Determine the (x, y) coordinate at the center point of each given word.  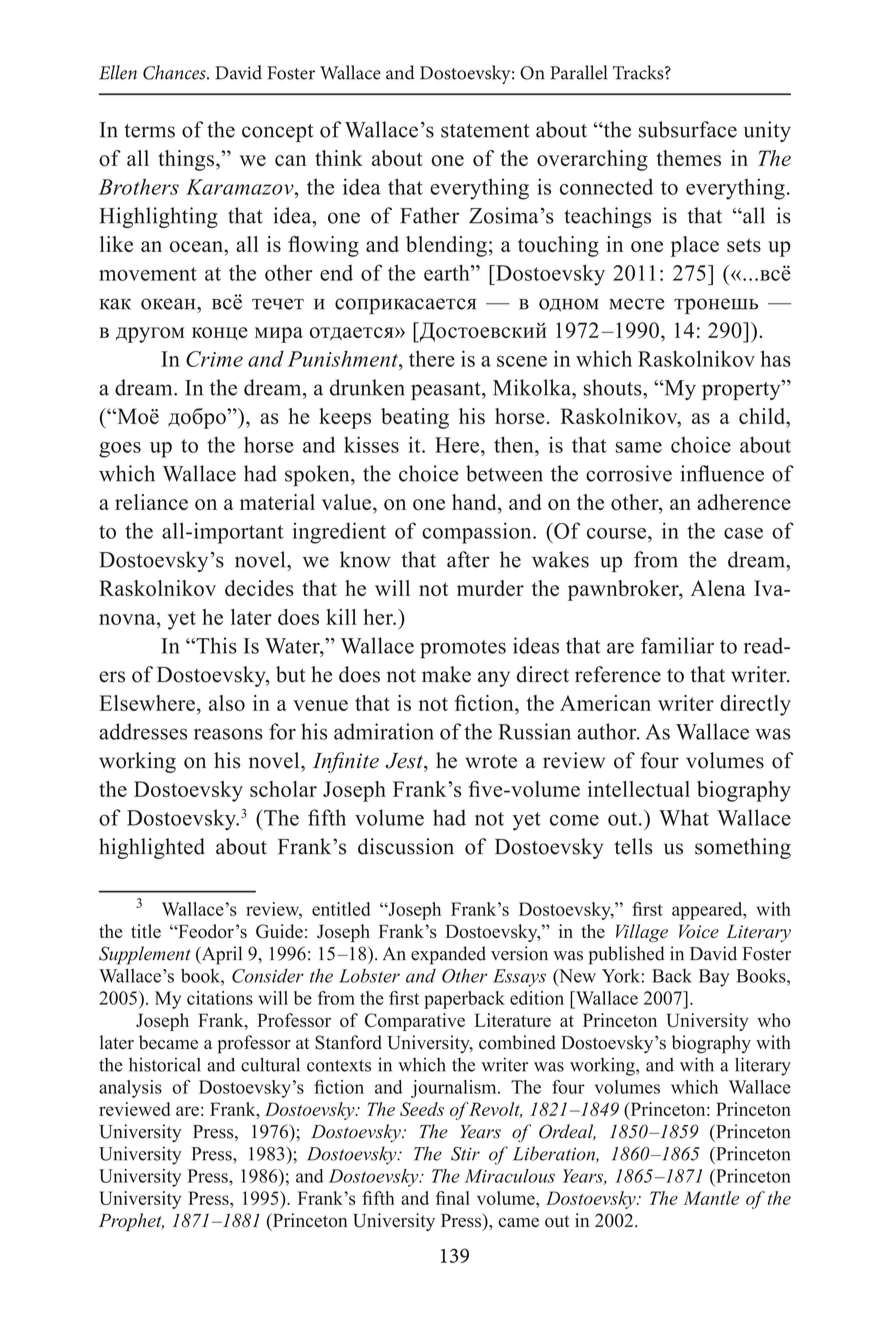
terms (149, 131)
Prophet (131, 1222)
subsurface (688, 129)
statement (485, 131)
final (452, 1198)
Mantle (711, 1198)
